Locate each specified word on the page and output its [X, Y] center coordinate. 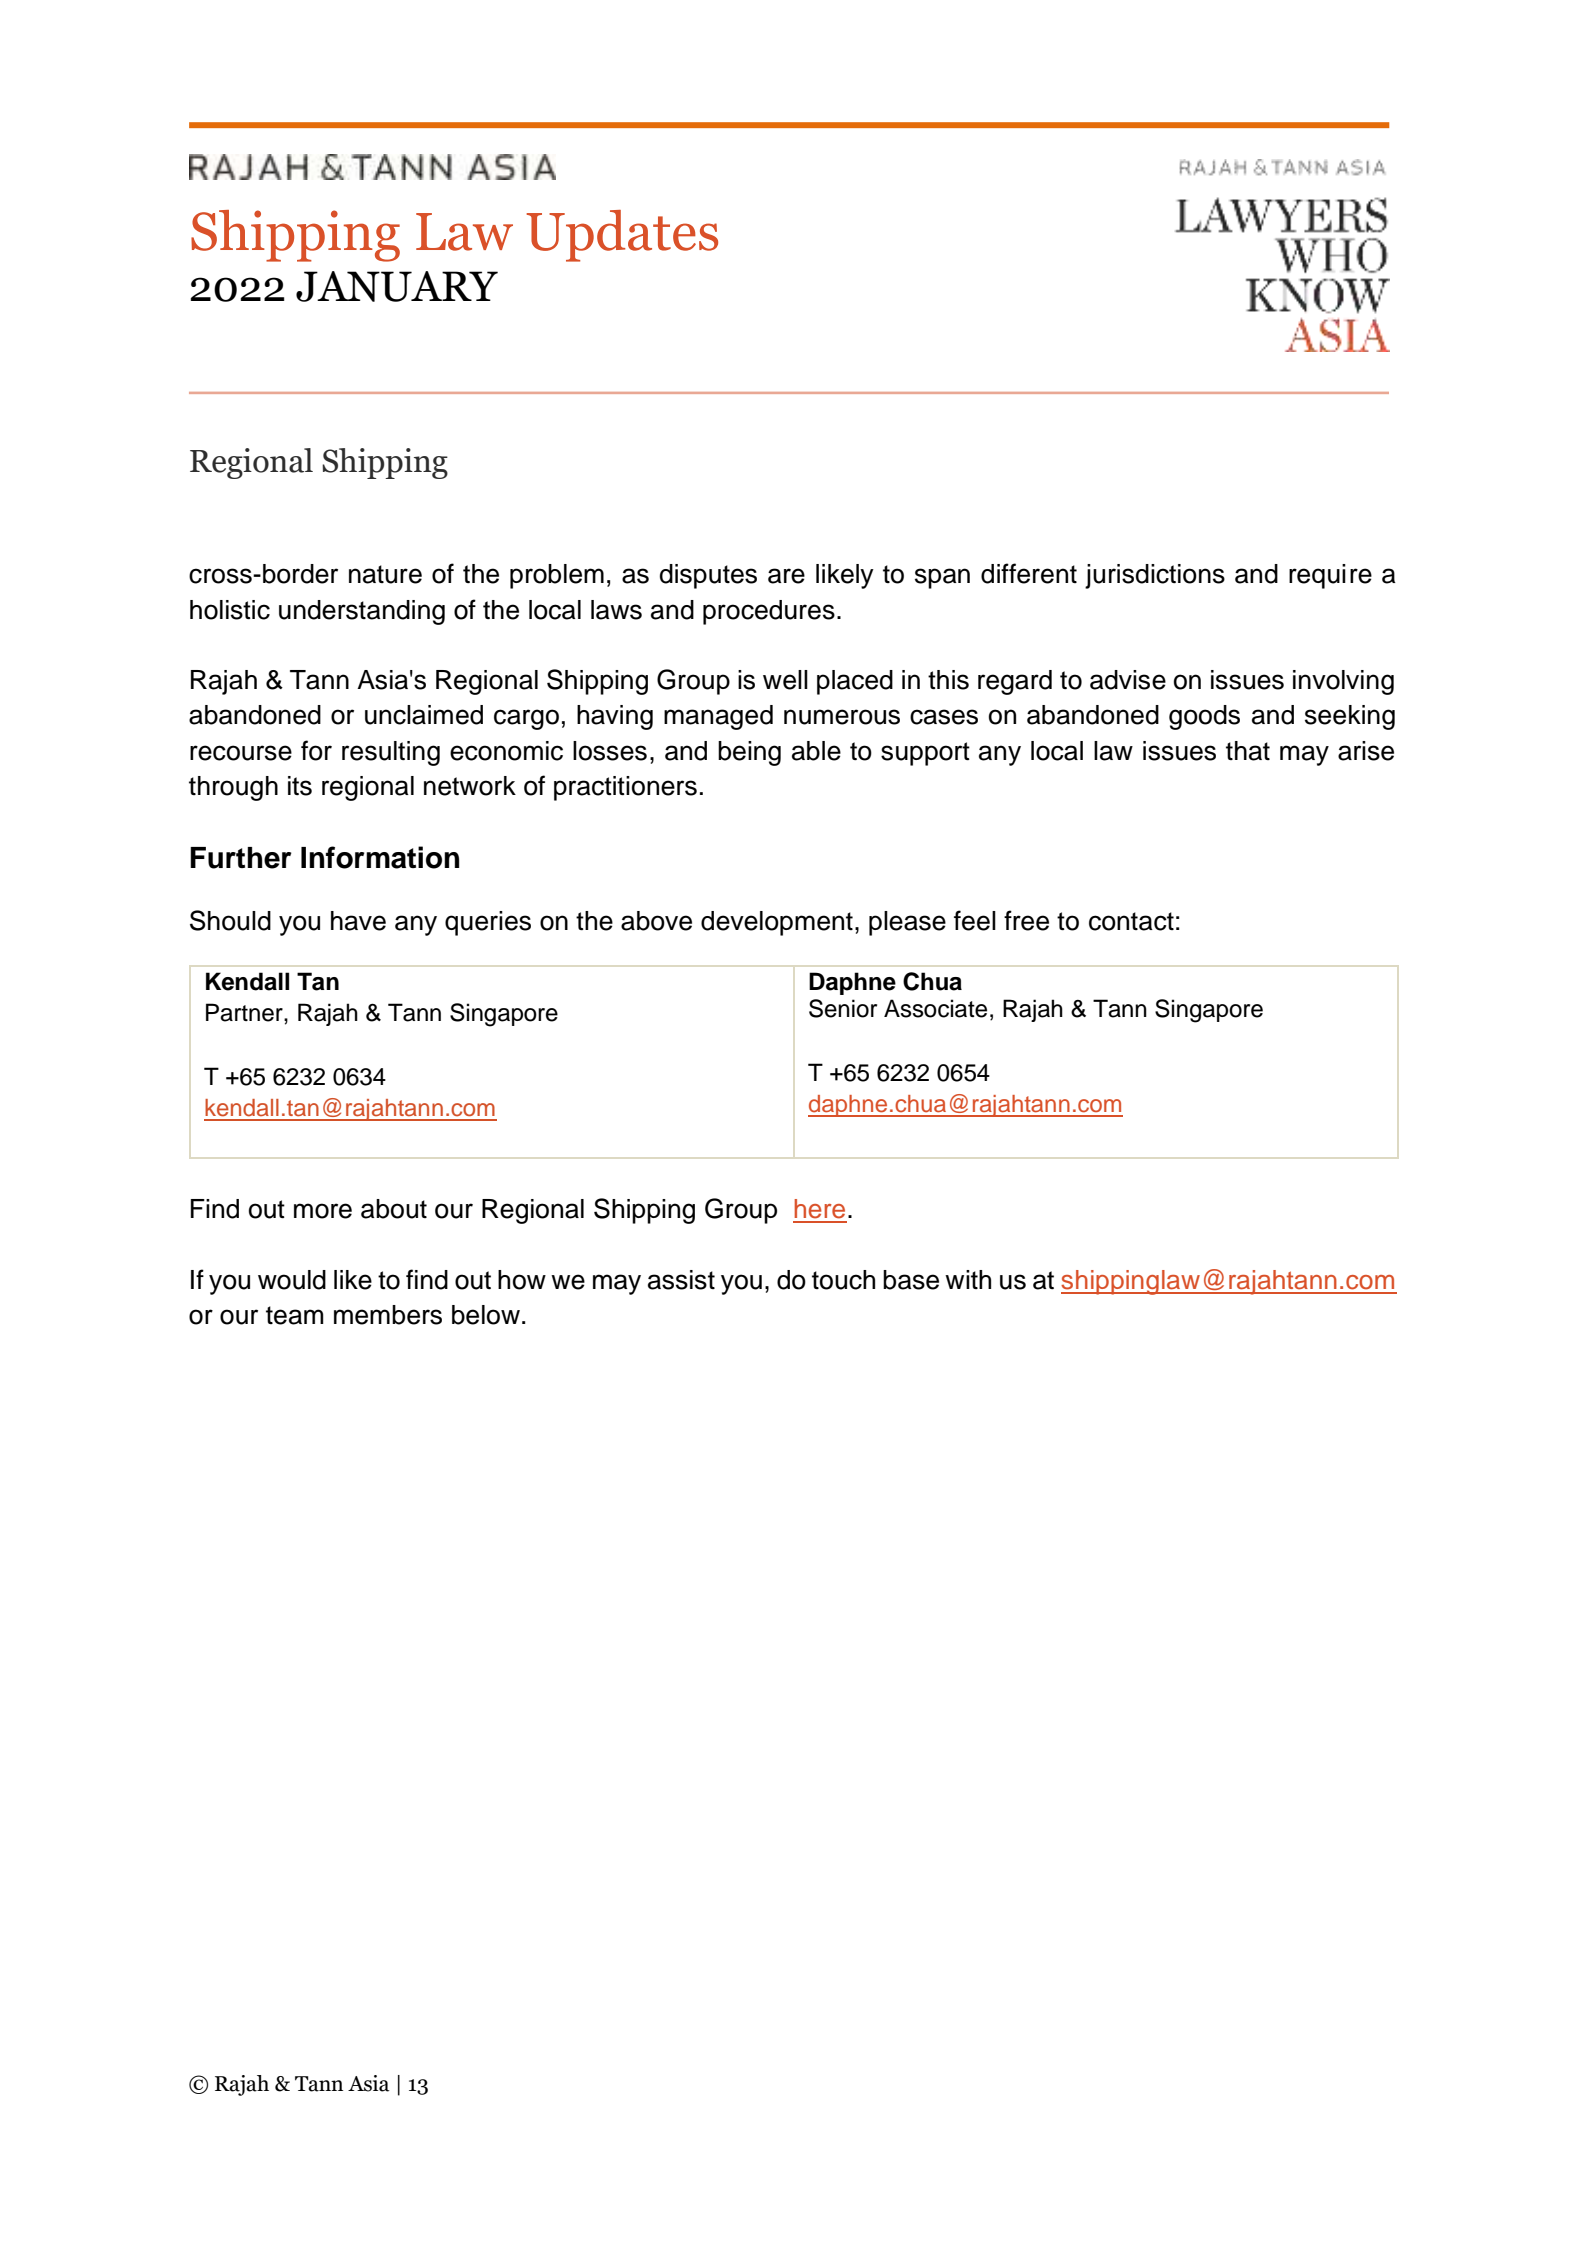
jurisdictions [1155, 576]
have [358, 921]
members [388, 1315]
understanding [362, 612]
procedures [769, 612]
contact [1131, 921]
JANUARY [397, 286]
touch [843, 1280]
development [777, 923]
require [1330, 576]
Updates [622, 236]
